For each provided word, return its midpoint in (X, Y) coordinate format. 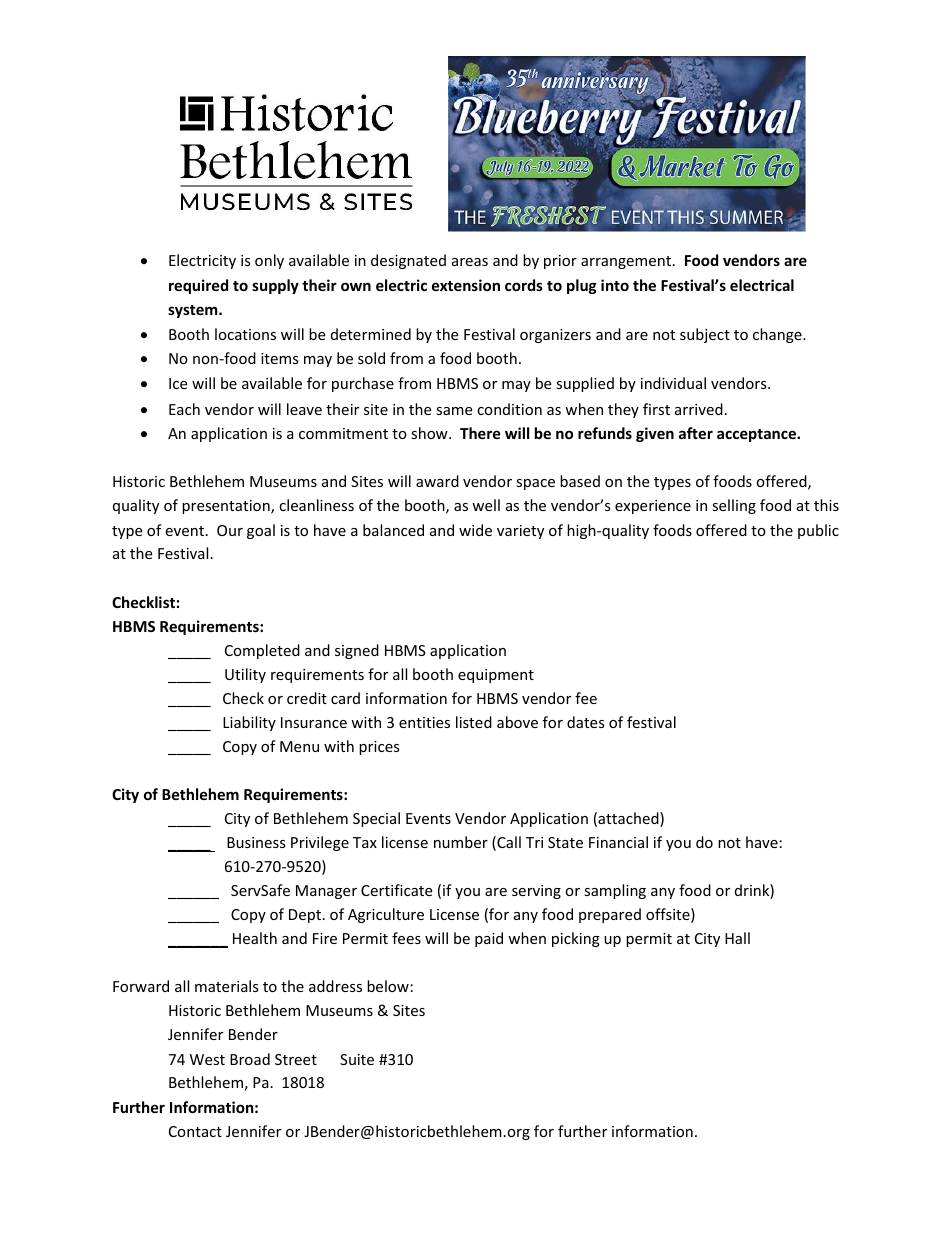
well (486, 505)
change (778, 335)
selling (734, 506)
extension (466, 285)
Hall (737, 938)
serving (536, 892)
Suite (357, 1059)
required (198, 286)
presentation (227, 507)
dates (586, 722)
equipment (496, 676)
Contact (195, 1131)
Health (255, 938)
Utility (245, 675)
